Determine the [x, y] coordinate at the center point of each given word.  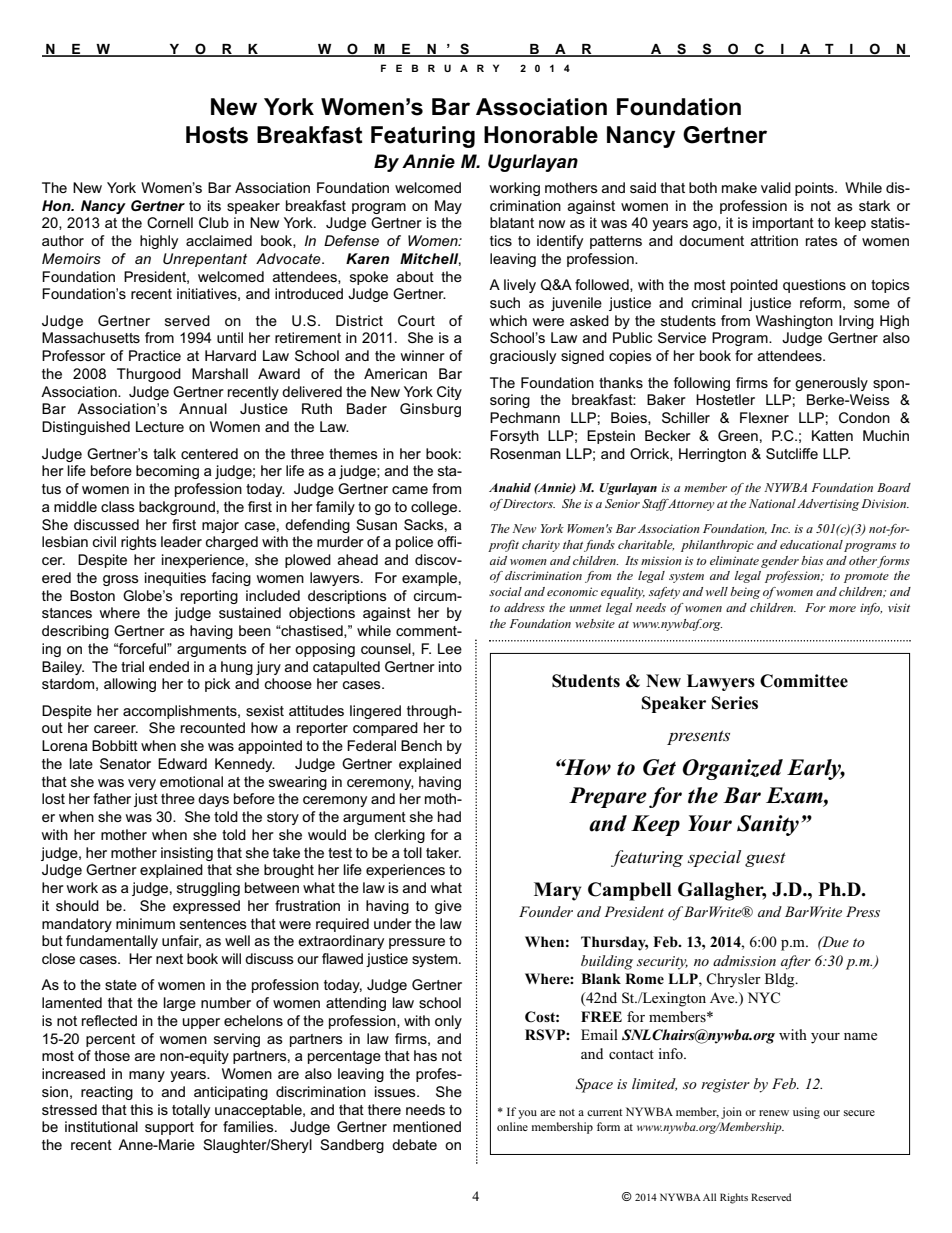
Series [735, 703]
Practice [155, 355]
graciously [523, 357]
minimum [145, 923]
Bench [421, 745]
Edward [182, 763]
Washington [794, 322]
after [796, 962]
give [448, 907]
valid [776, 187]
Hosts [217, 135]
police [414, 543]
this [141, 1109]
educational [811, 544]
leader [181, 541]
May [448, 207]
